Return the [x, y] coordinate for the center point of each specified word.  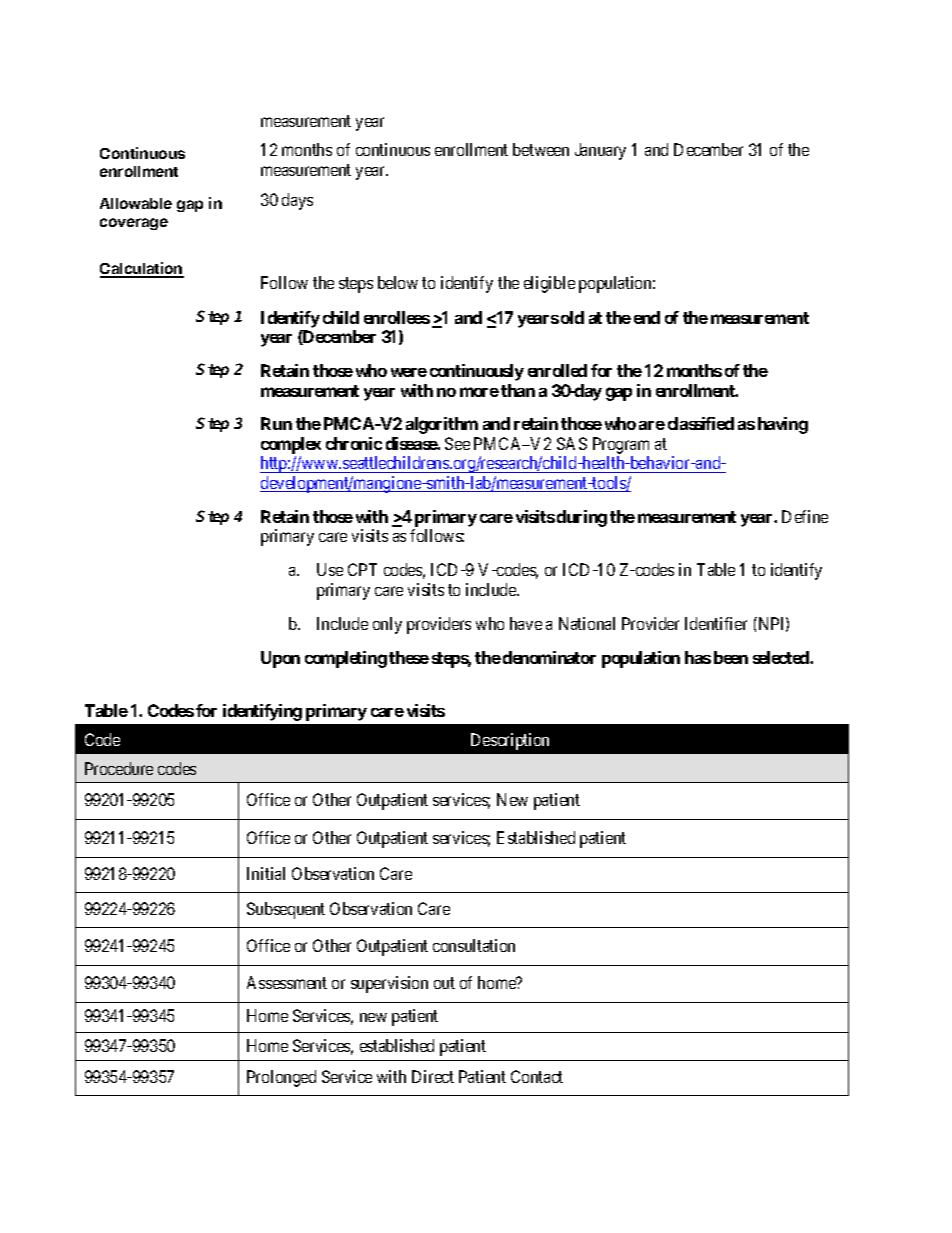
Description [510, 741]
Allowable [136, 203]
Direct [433, 1076]
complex [291, 445]
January [600, 151]
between [541, 149]
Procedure [119, 768]
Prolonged [281, 1078]
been [731, 657]
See [457, 443]
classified [701, 423]
